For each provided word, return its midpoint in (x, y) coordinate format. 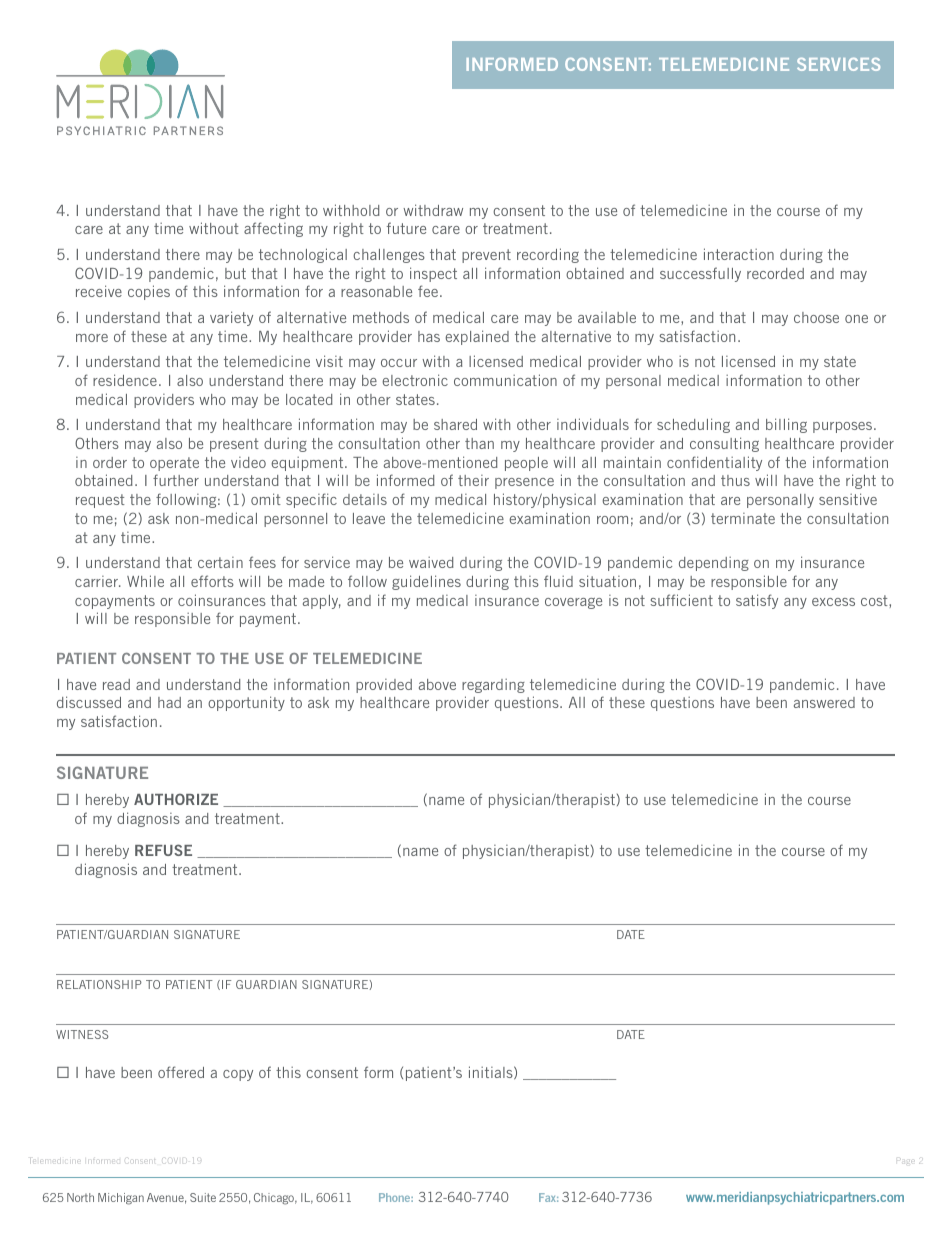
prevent (486, 256)
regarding (493, 686)
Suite (203, 1197)
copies (149, 292)
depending (714, 564)
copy (238, 1075)
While (145, 581)
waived (431, 562)
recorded (775, 273)
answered (824, 702)
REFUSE (163, 850)
